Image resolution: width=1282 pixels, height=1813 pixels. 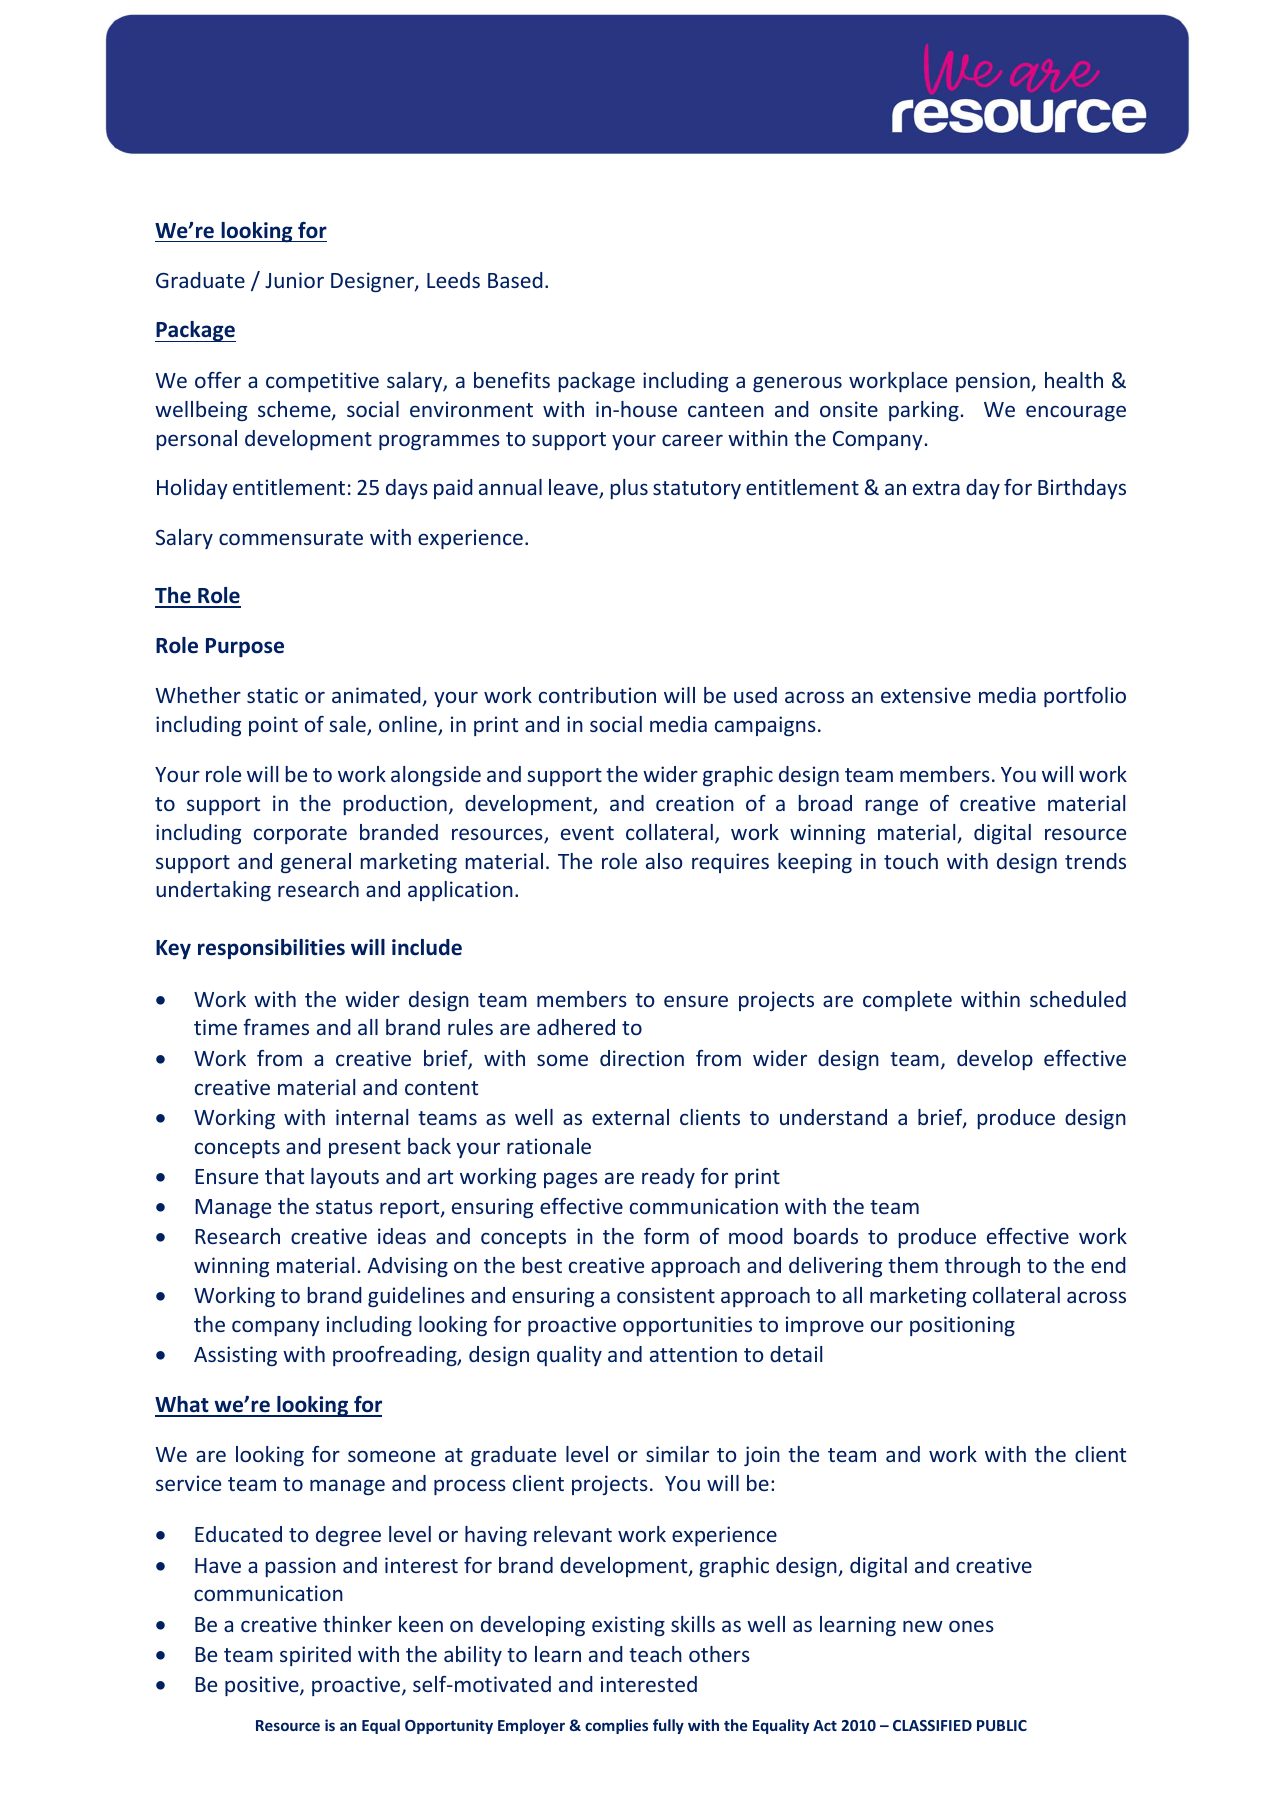 I want to click on PUBLIC, so click(x=1002, y=1725).
